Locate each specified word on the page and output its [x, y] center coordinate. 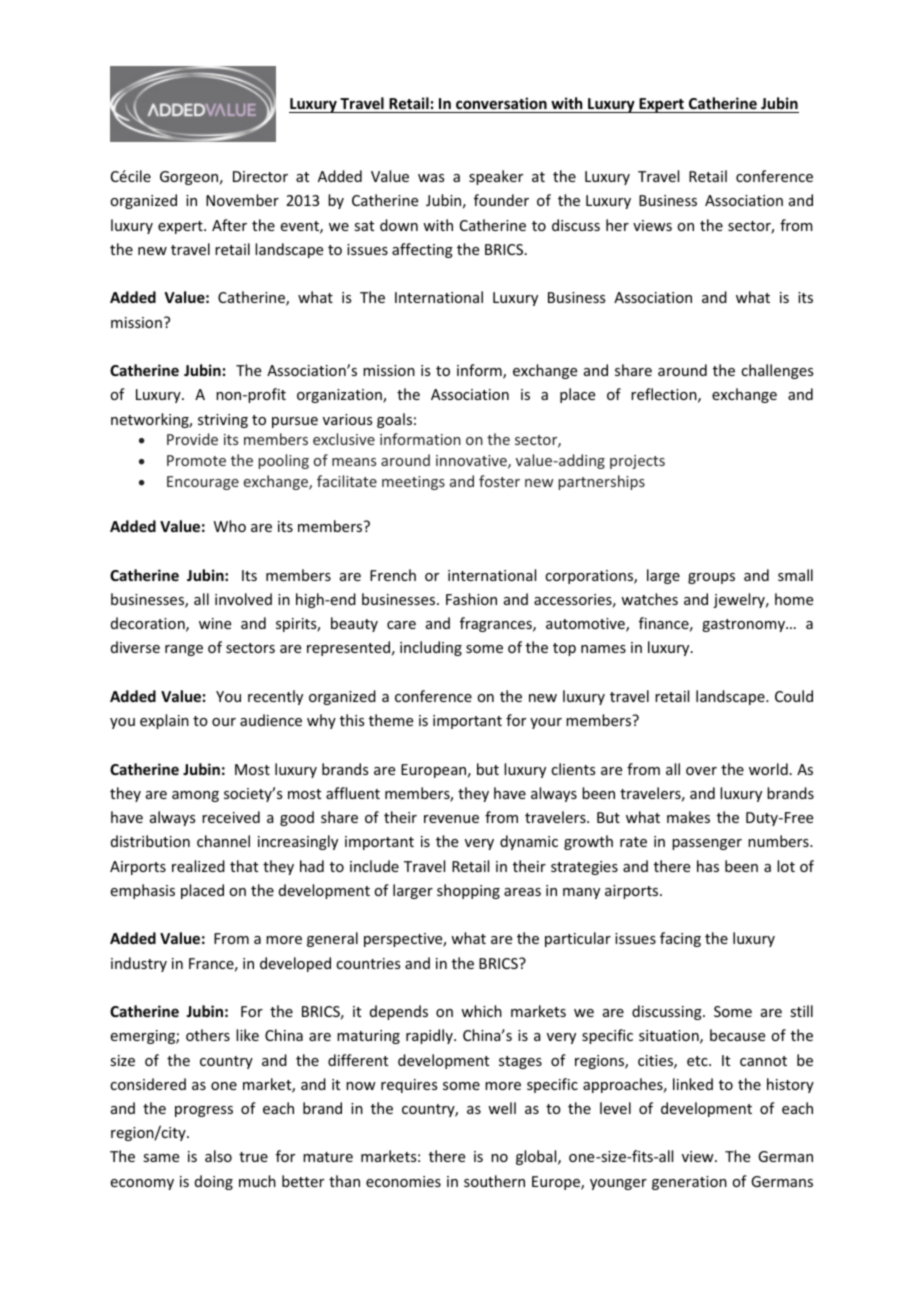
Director [260, 176]
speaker [496, 177]
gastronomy [744, 625]
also [218, 1156]
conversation [501, 105]
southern [494, 1181]
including [431, 648]
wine [215, 623]
